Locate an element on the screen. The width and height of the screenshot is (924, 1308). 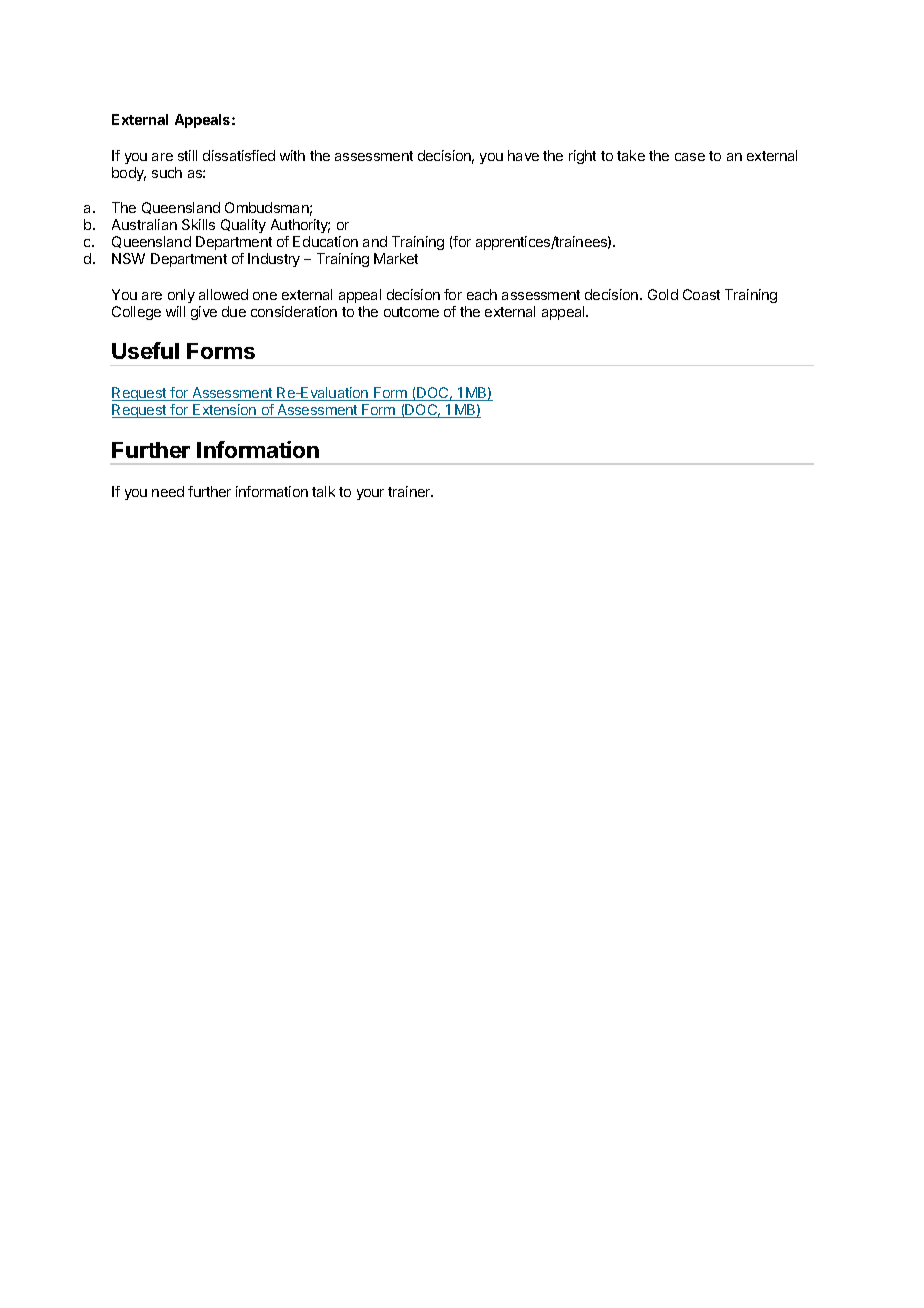
take is located at coordinates (631, 155).
